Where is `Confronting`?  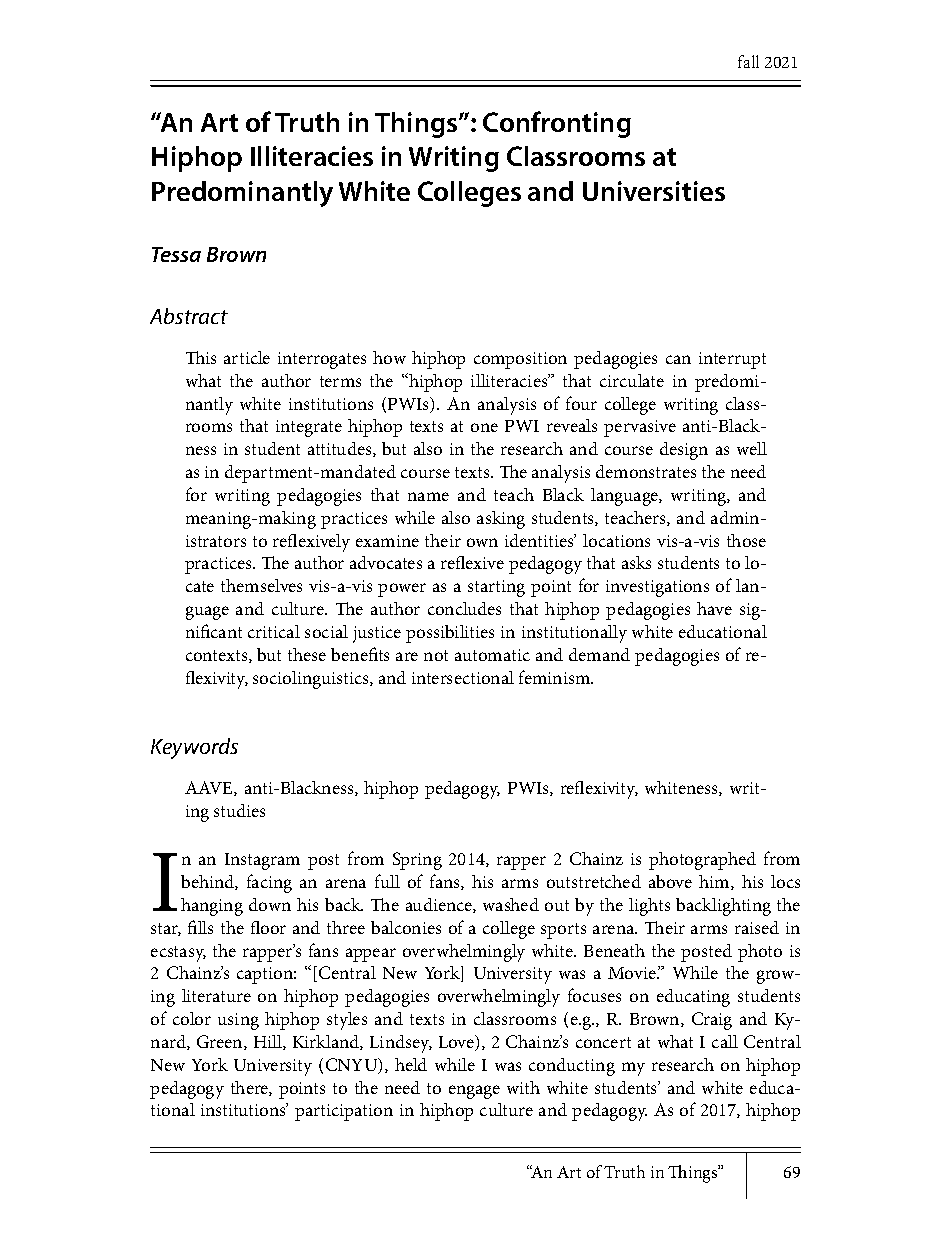 Confronting is located at coordinates (557, 124).
